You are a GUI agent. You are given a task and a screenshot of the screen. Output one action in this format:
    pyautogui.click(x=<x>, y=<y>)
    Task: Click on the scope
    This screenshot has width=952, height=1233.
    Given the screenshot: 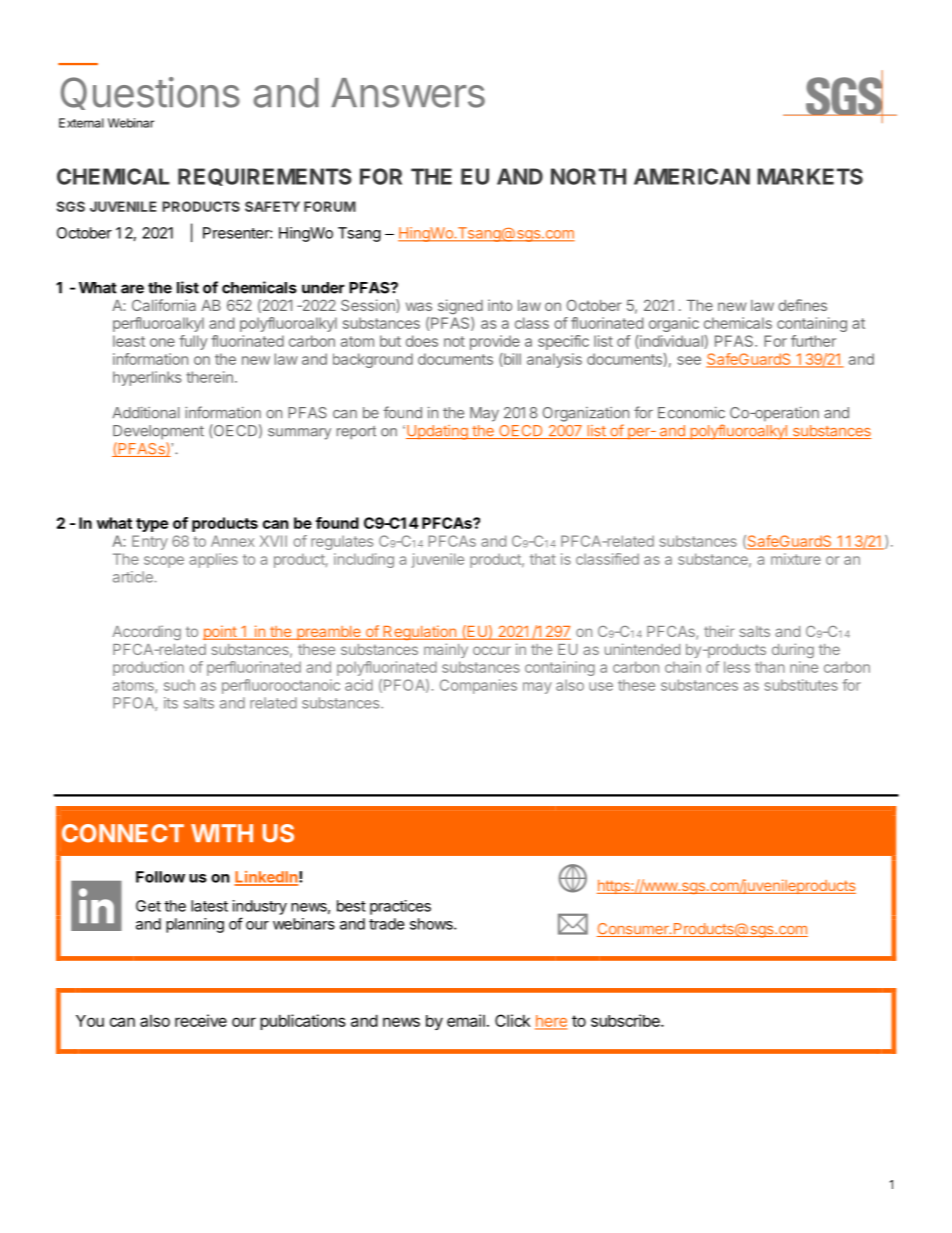 What is the action you would take?
    pyautogui.click(x=164, y=562)
